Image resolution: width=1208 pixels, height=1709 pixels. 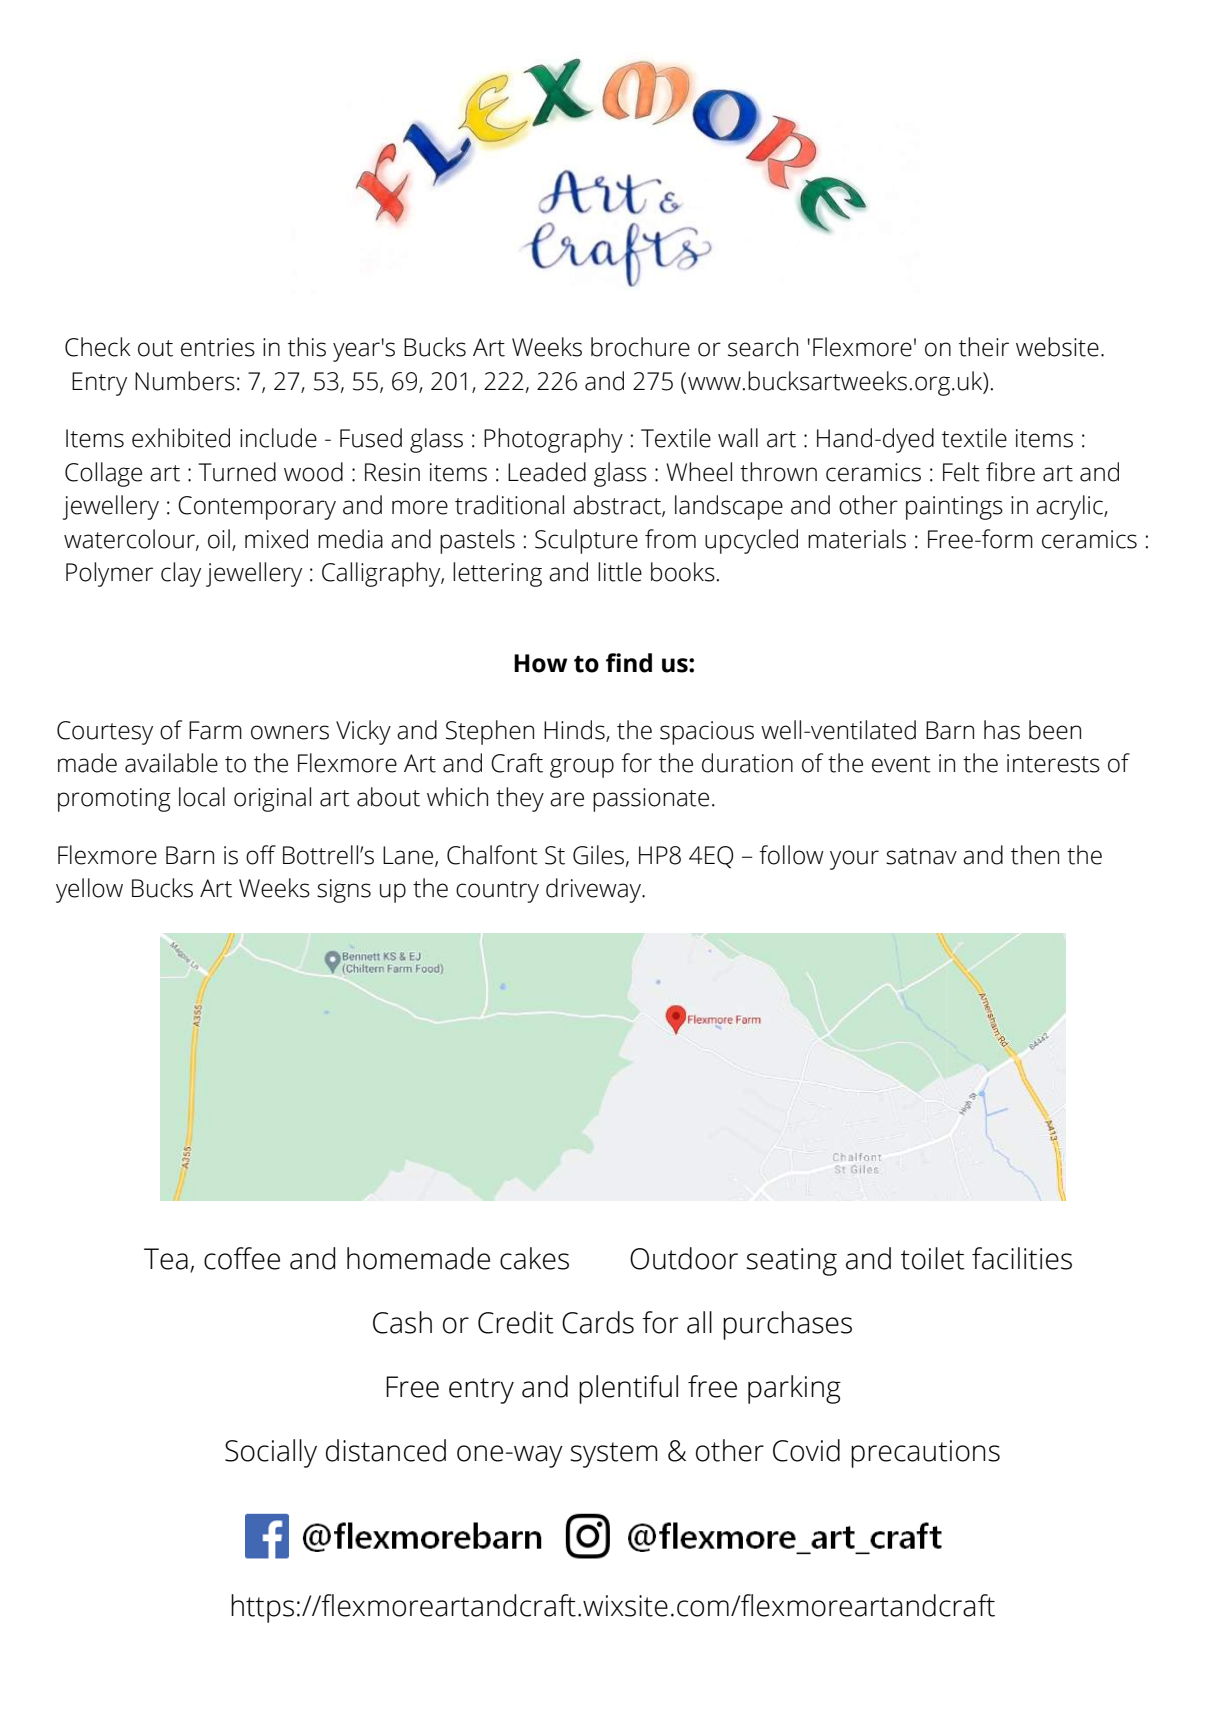 I want to click on Numbers, so click(x=185, y=381).
